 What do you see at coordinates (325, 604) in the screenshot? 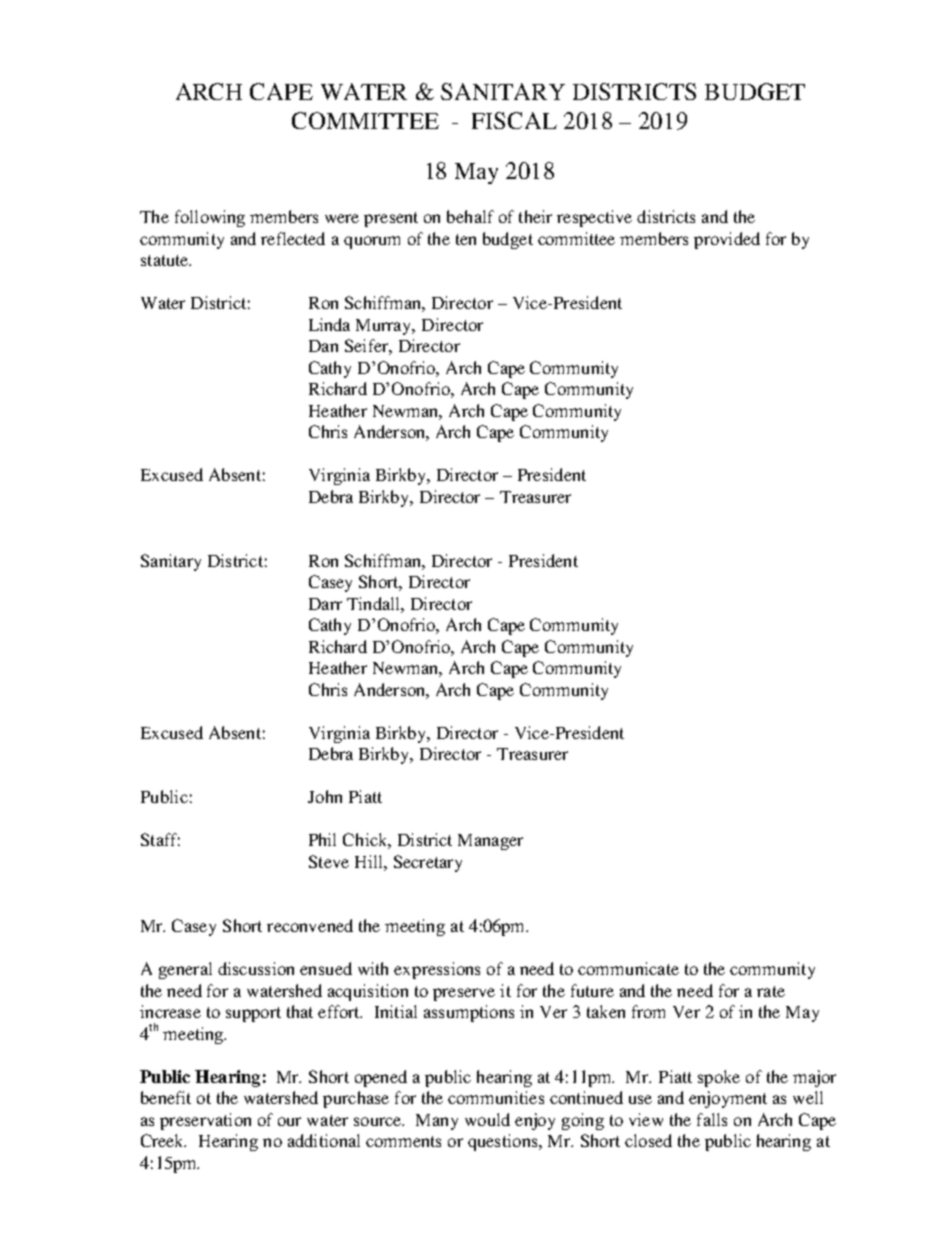
I see `Darr` at bounding box center [325, 604].
